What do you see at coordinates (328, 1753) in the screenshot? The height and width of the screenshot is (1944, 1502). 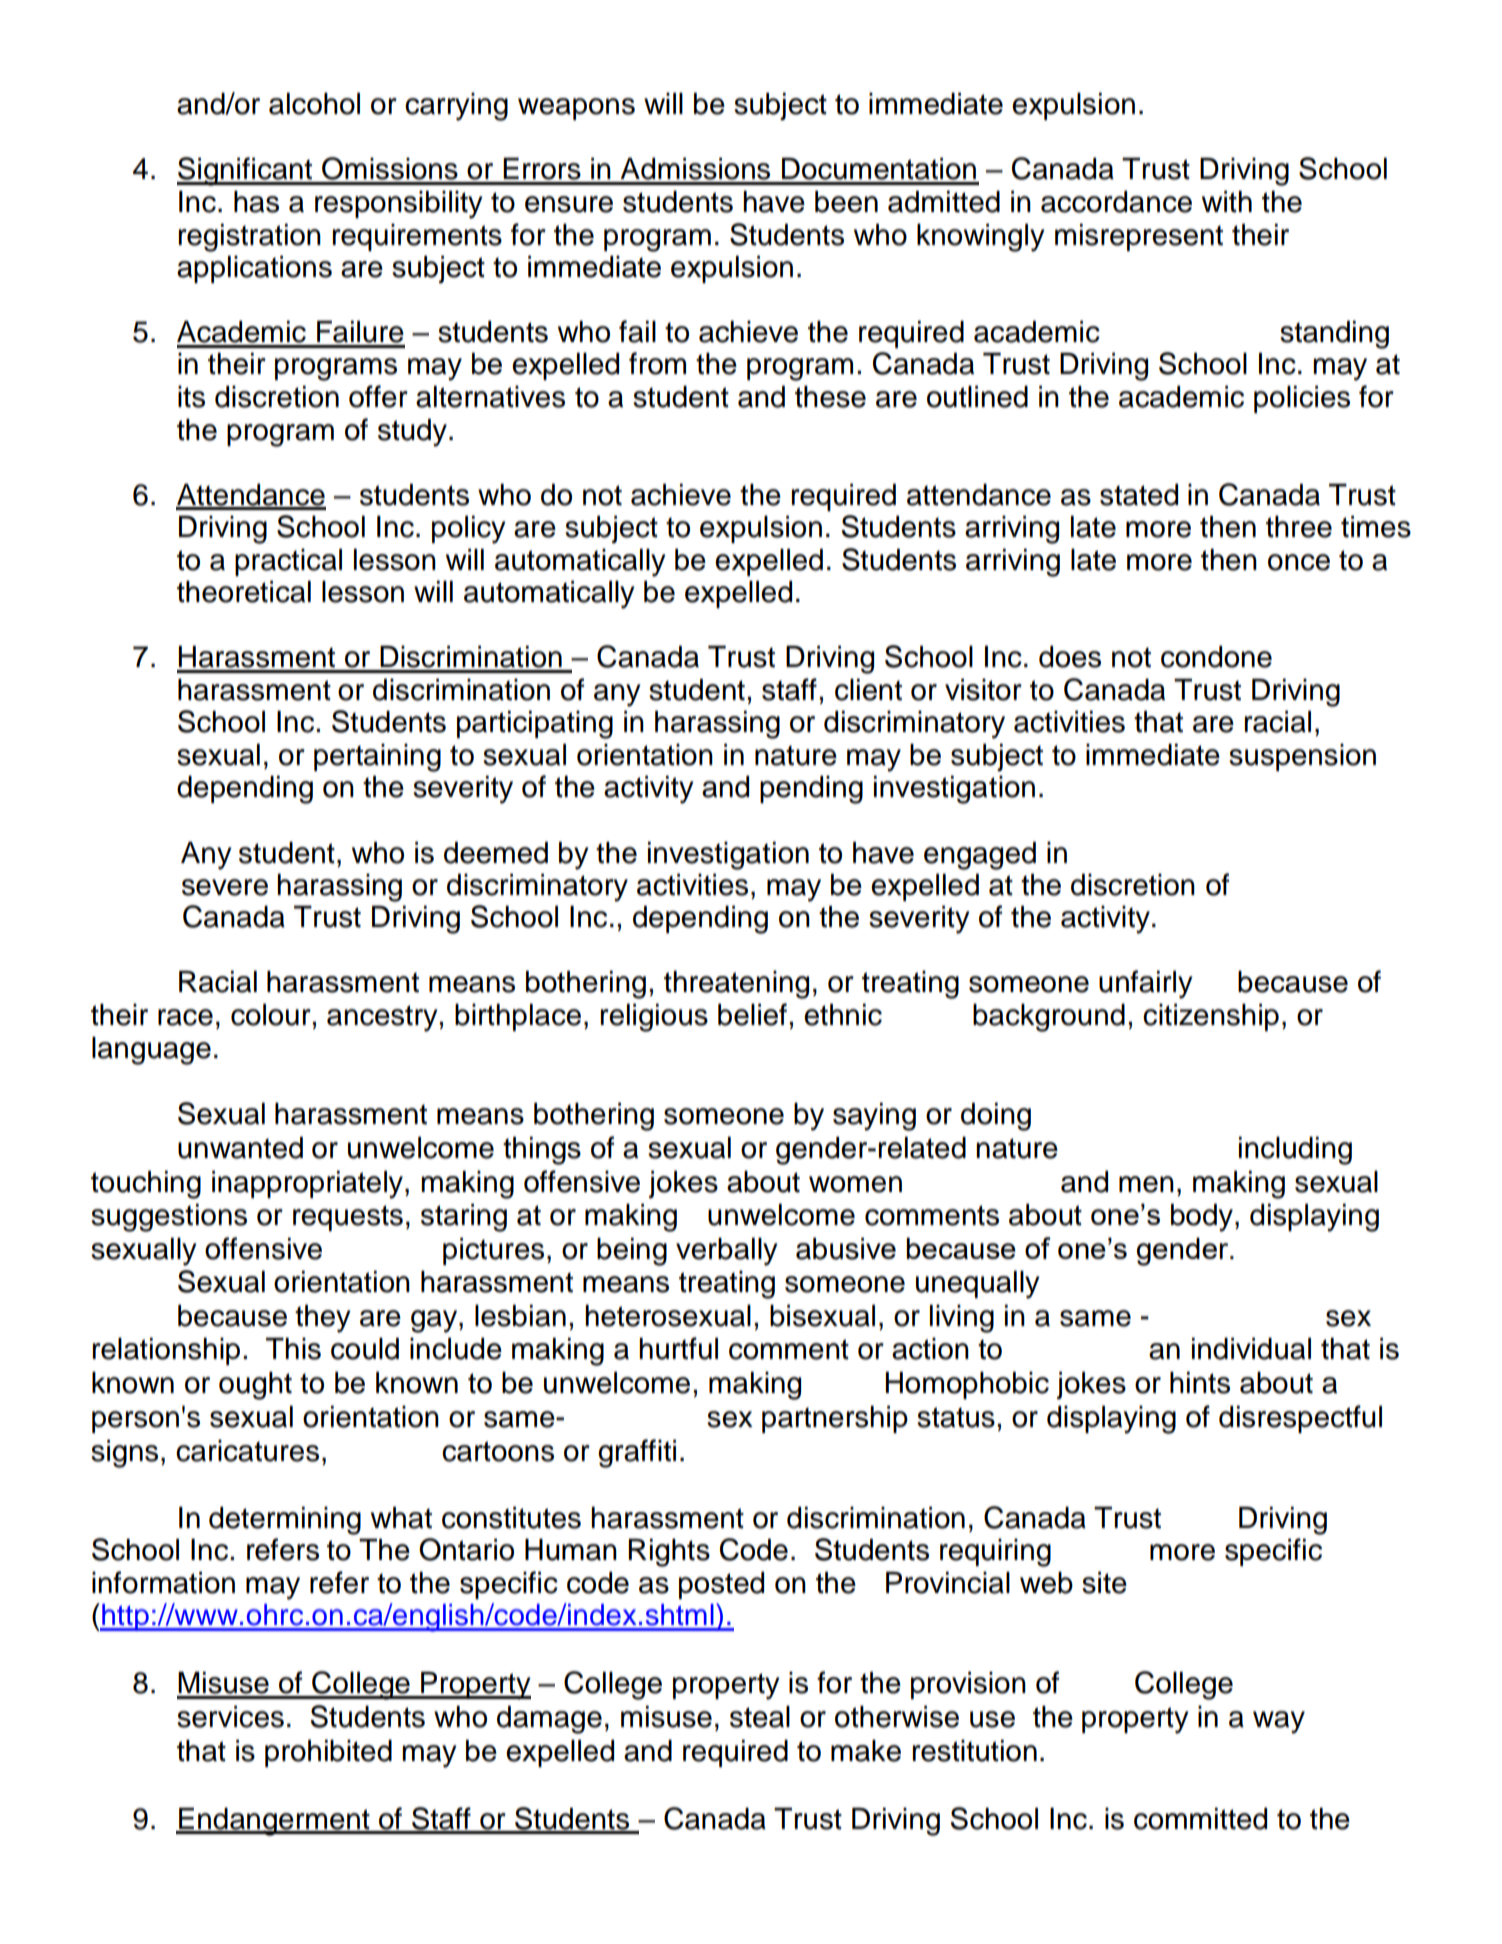 I see `prohibited` at bounding box center [328, 1753].
